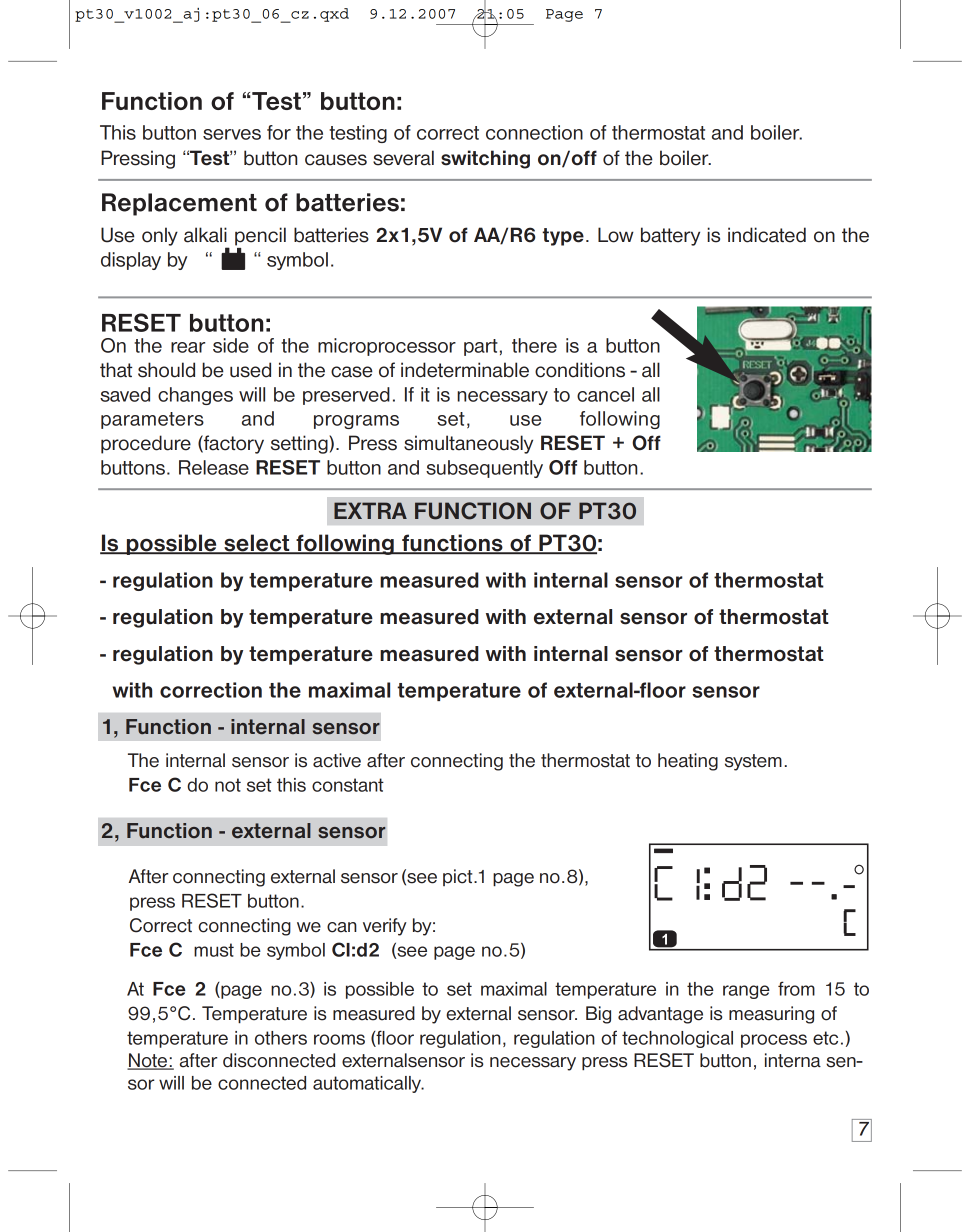  Describe the element at coordinates (232, 134) in the screenshot. I see `serves` at that location.
